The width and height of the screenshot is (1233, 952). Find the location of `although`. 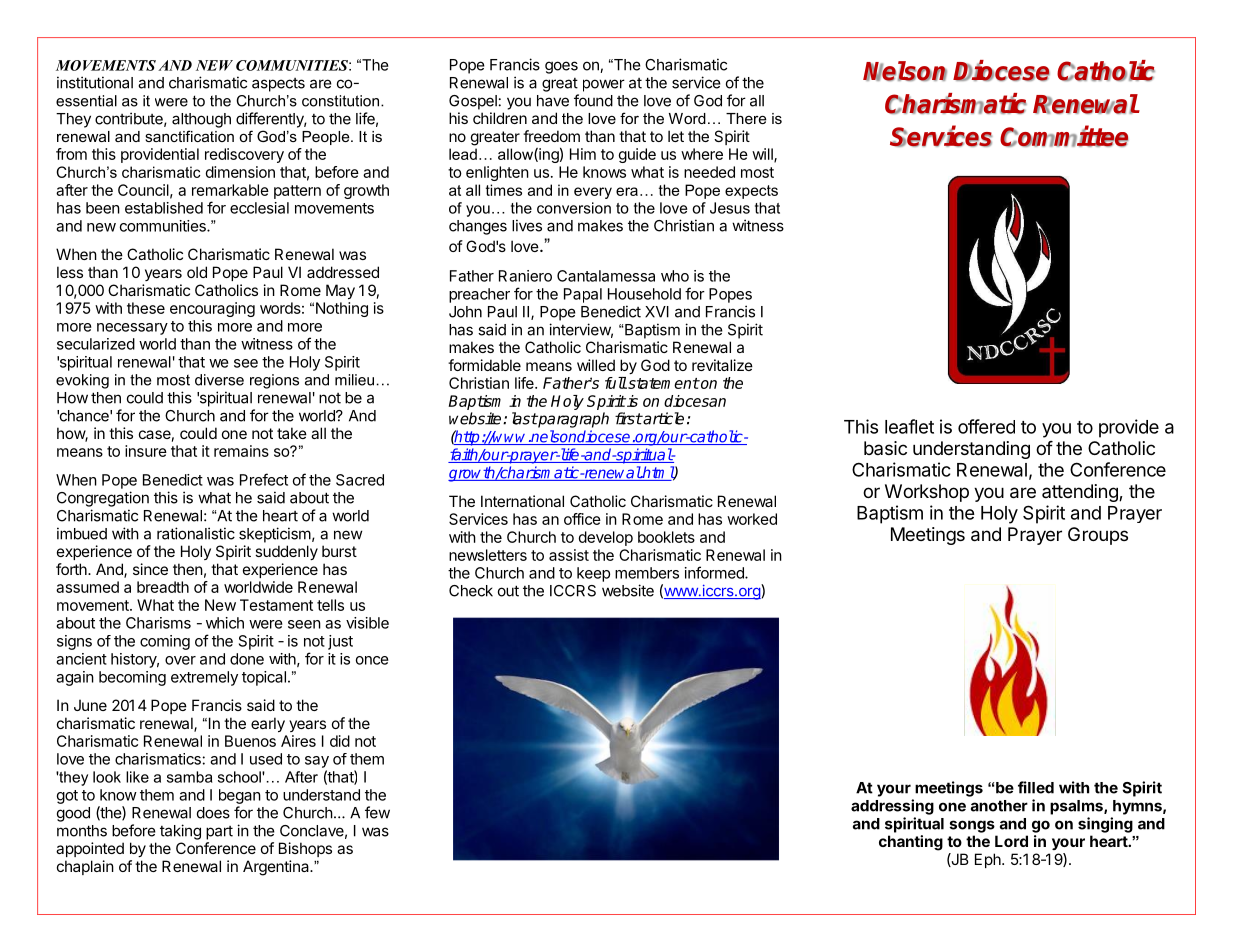

although is located at coordinates (201, 120).
